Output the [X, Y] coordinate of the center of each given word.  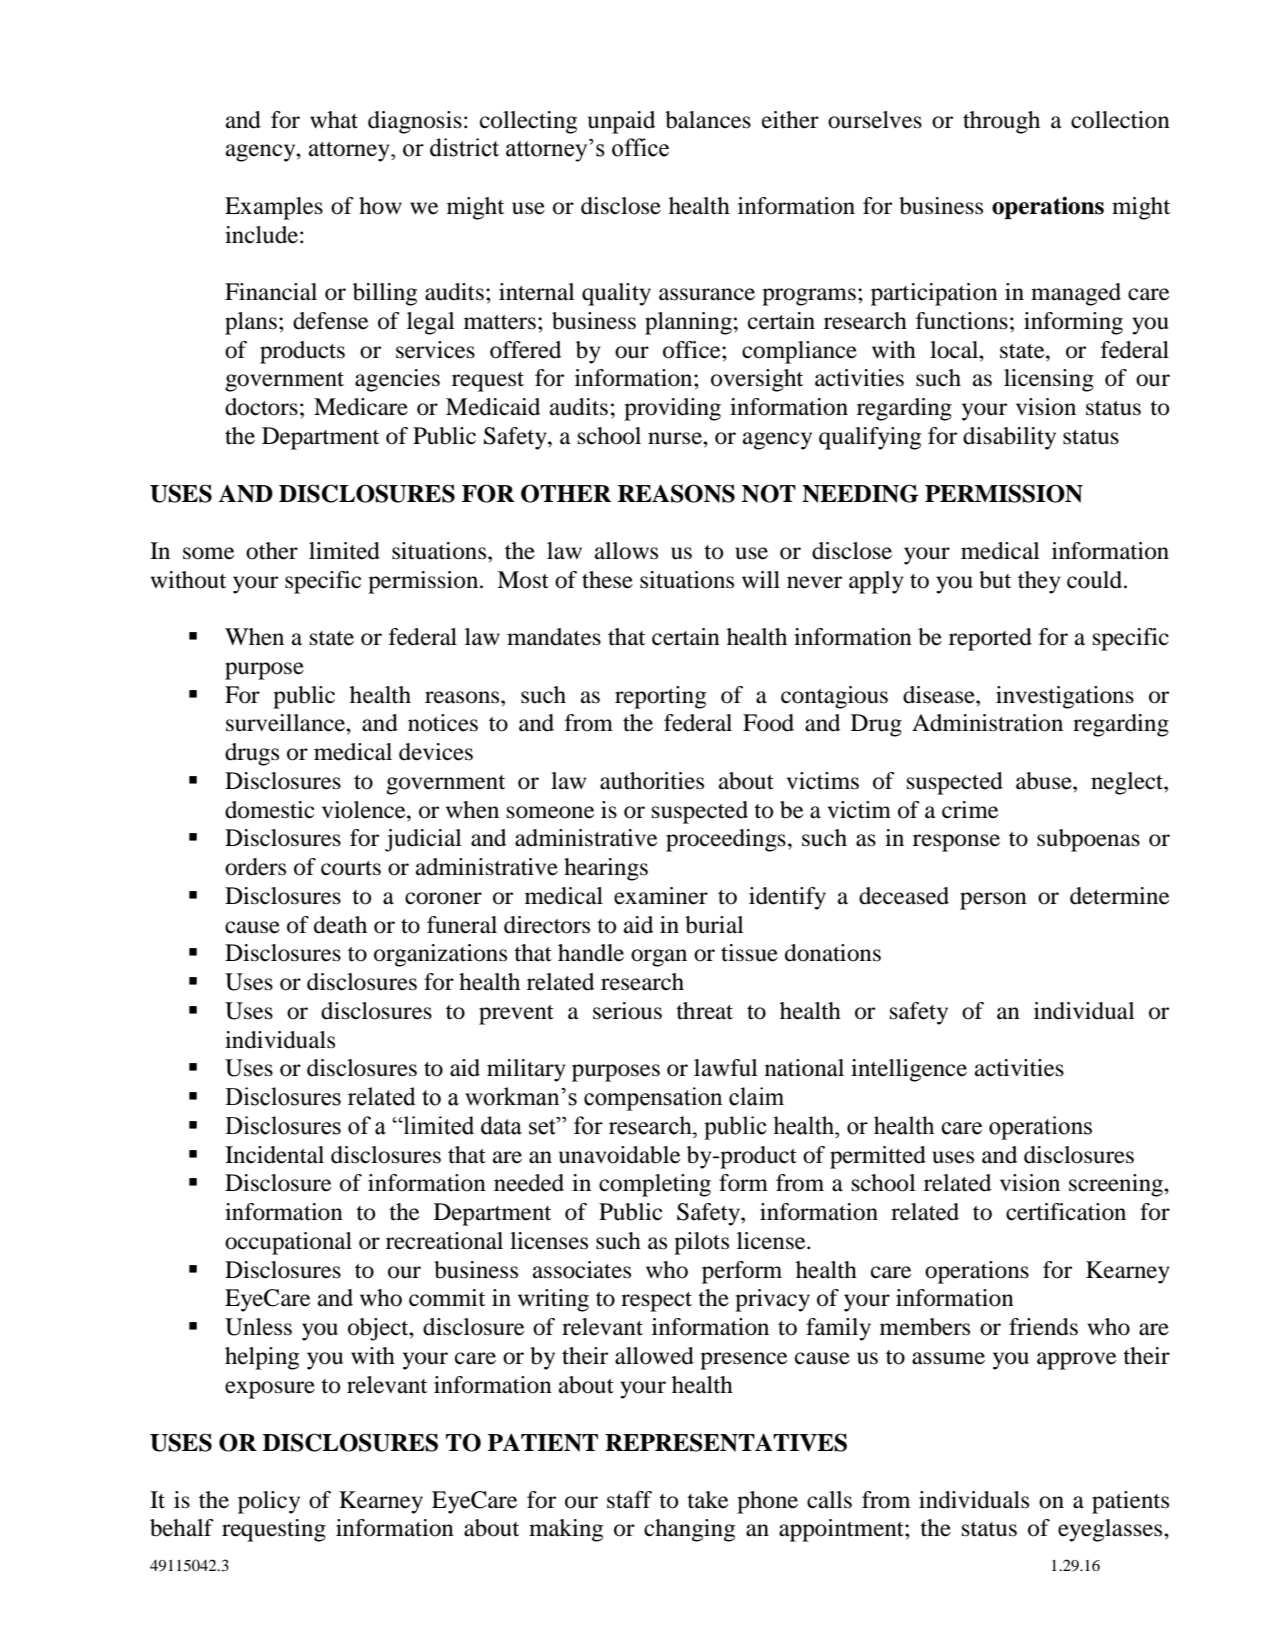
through [1001, 122]
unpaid [621, 122]
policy [269, 1502]
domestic [269, 810]
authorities [652, 781]
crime [970, 810]
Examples [274, 208]
